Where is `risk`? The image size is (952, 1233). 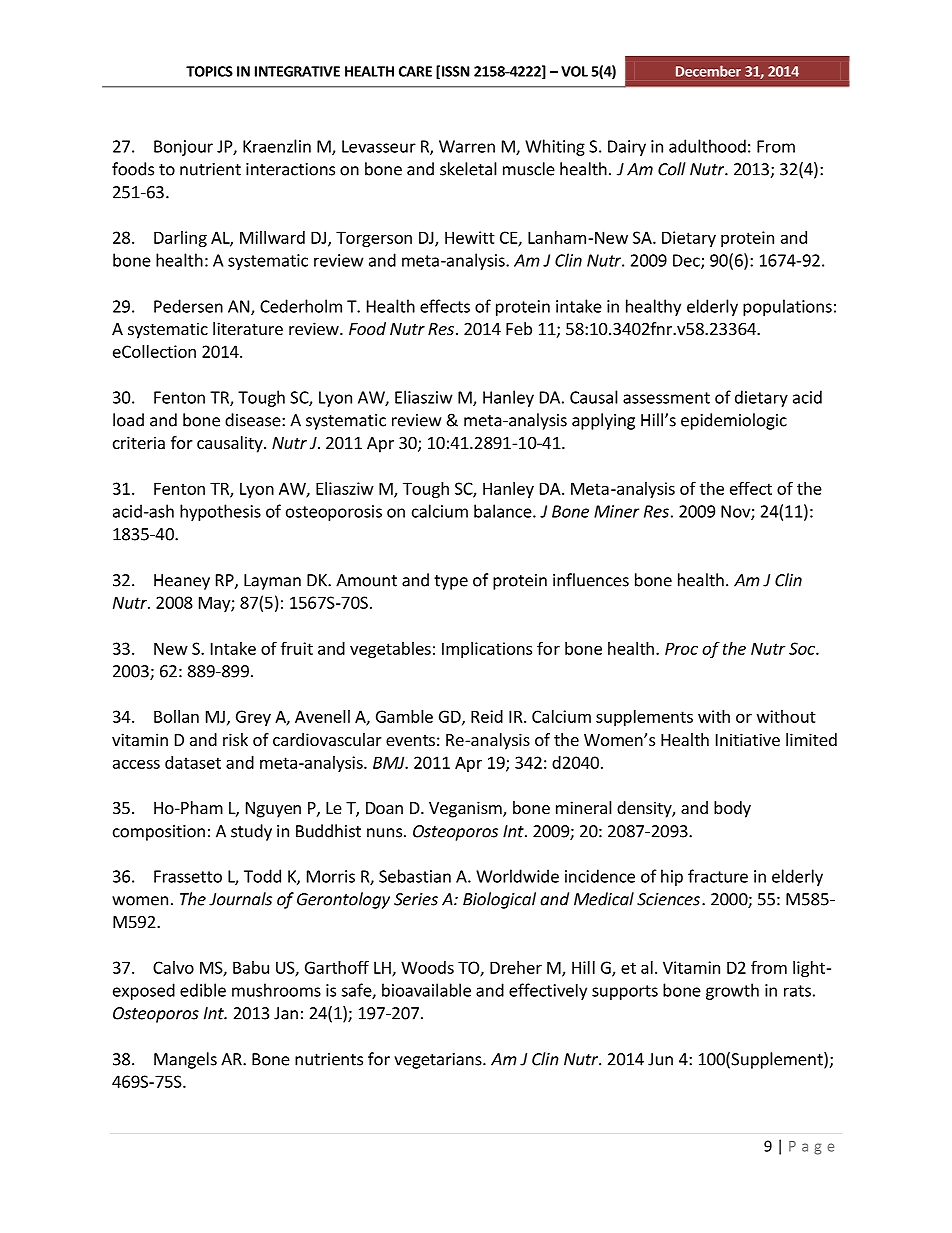
risk is located at coordinates (235, 739).
